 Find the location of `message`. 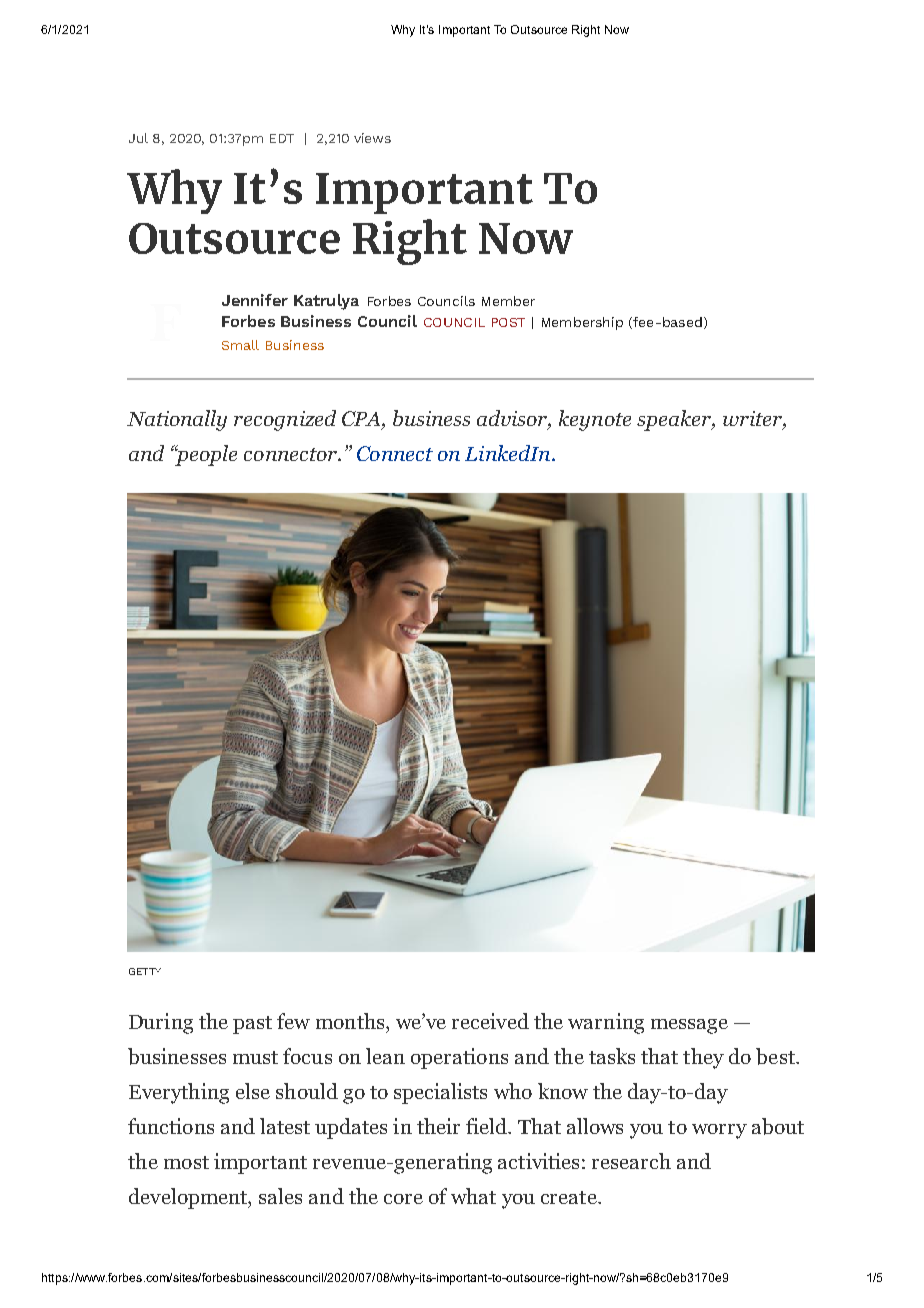

message is located at coordinates (689, 1026).
